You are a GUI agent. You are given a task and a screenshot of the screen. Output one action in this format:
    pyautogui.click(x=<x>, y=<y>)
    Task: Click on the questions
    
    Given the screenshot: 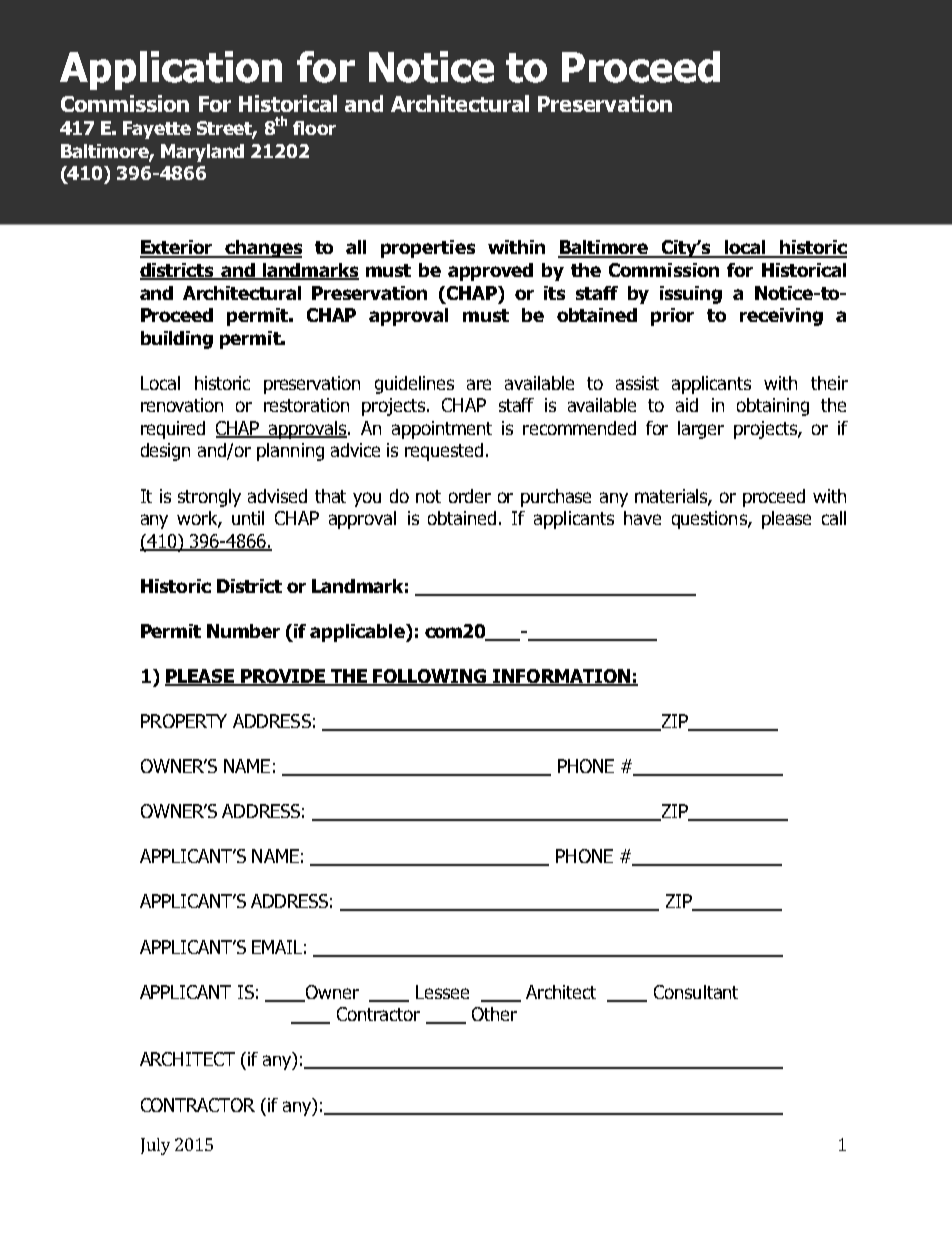 What is the action you would take?
    pyautogui.click(x=710, y=520)
